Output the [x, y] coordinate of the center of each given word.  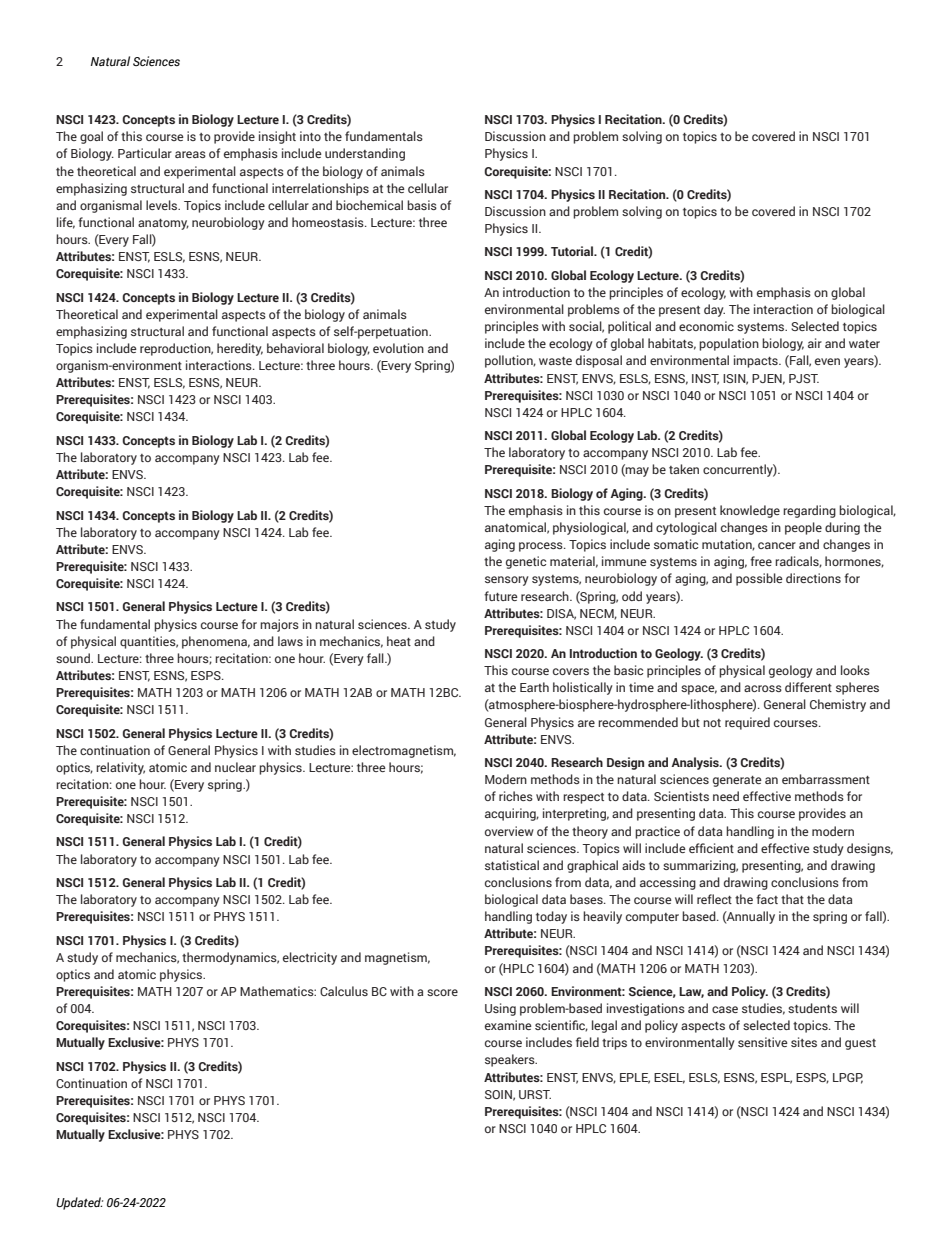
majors [279, 625]
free [761, 561]
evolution [398, 348]
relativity [120, 768]
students [812, 1008]
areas [190, 154]
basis [422, 205]
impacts [757, 361]
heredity [240, 349]
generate [737, 781]
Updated [79, 1203]
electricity [310, 958]
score [442, 992]
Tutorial [573, 251]
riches [516, 796]
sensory [507, 581]
